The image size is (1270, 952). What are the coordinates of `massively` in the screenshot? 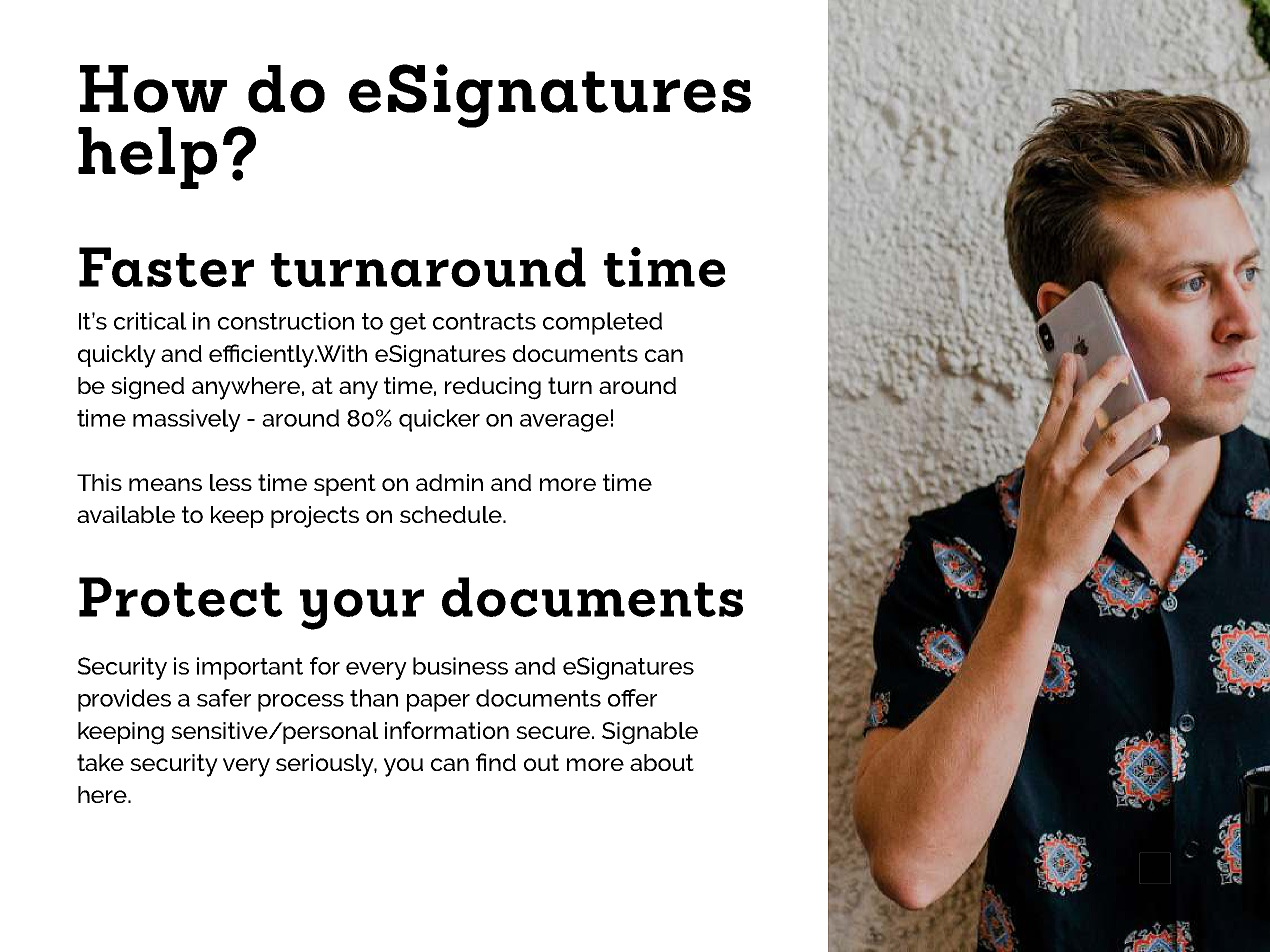 It's located at (187, 420).
